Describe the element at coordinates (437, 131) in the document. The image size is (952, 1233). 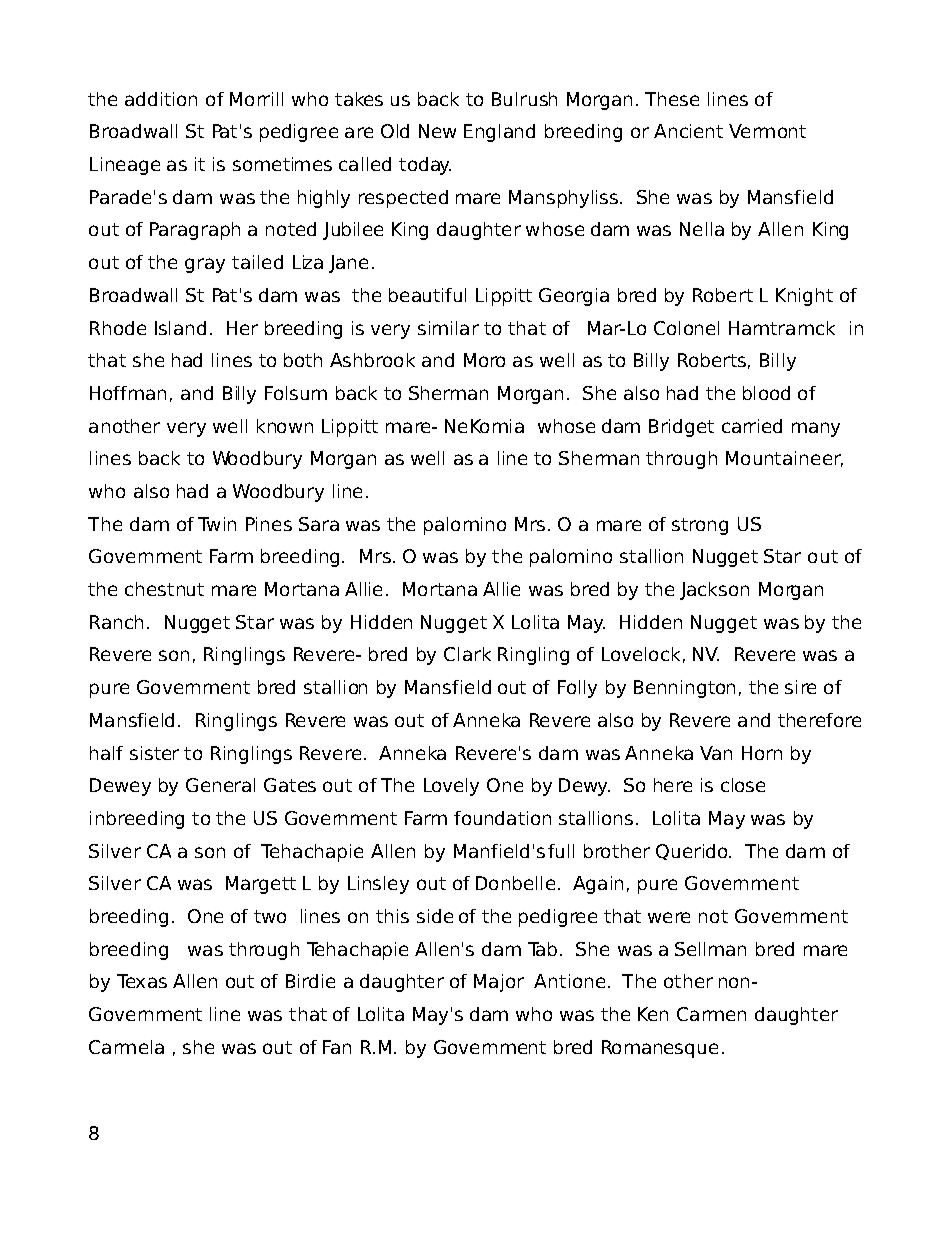
I see `New` at that location.
